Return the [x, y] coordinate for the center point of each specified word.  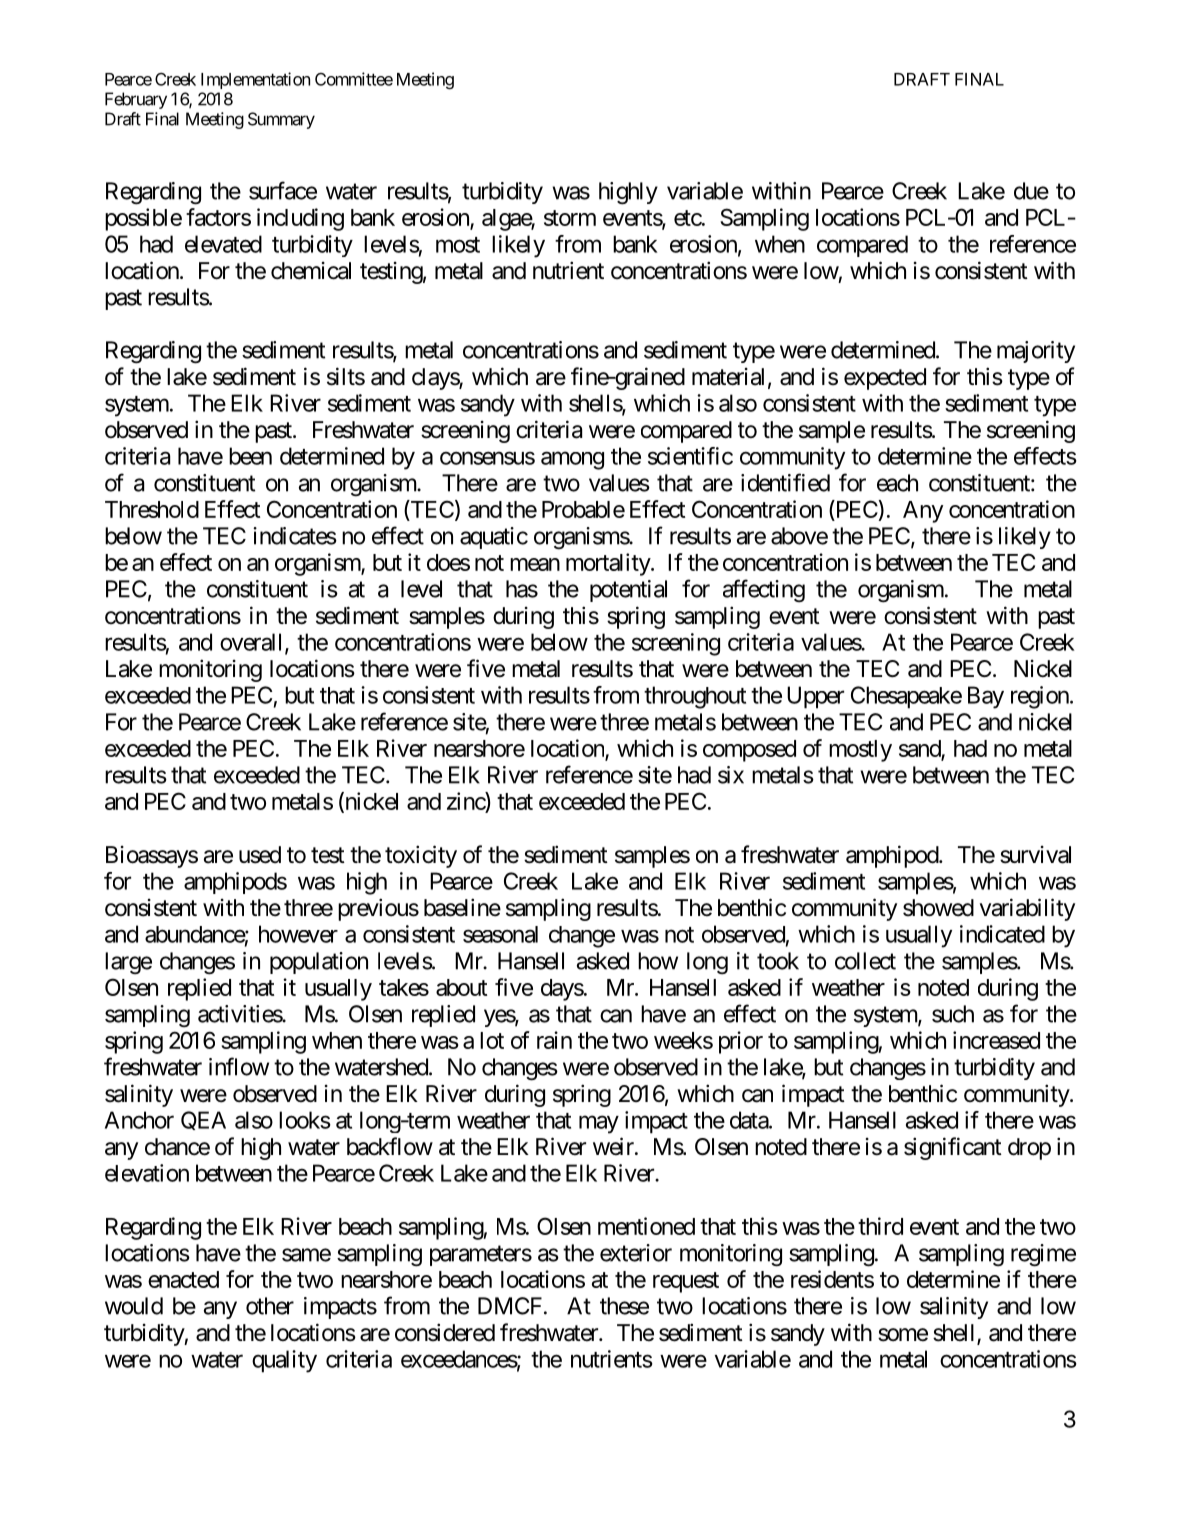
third [880, 1226]
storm [570, 218]
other [270, 1306]
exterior [636, 1253]
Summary [281, 120]
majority [1036, 352]
